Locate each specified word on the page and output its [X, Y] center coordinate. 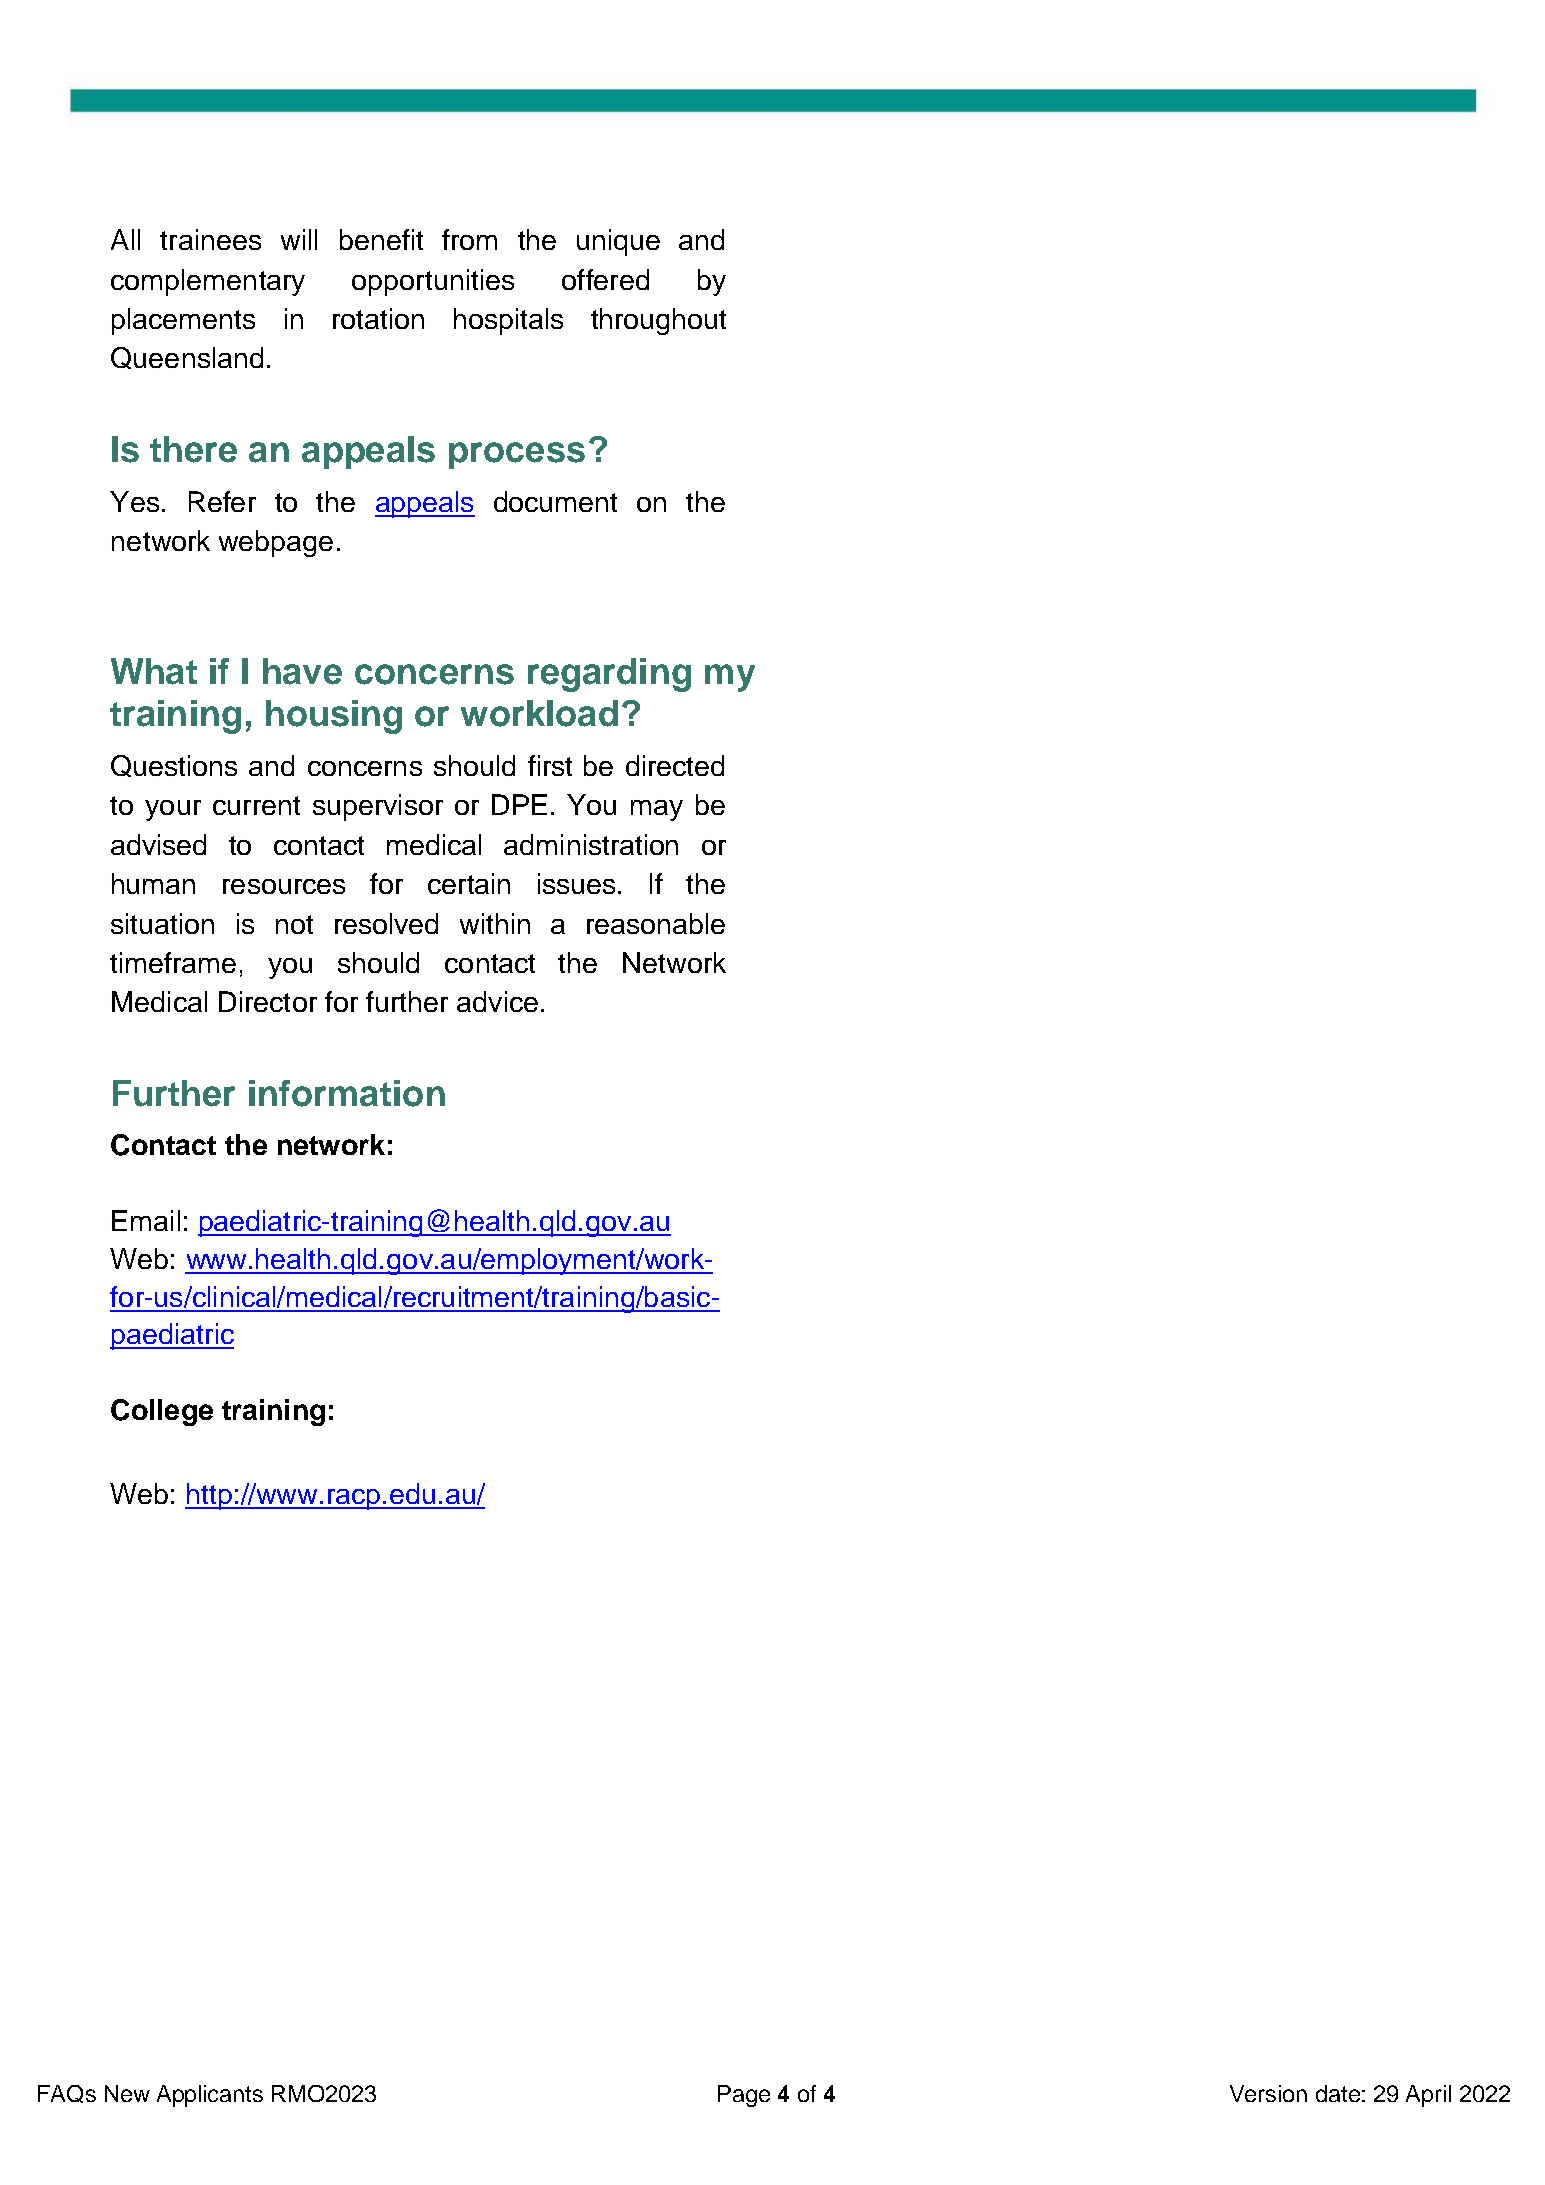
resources [284, 886]
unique [618, 242]
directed [675, 765]
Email [146, 1220]
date [1338, 2093]
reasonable [656, 923]
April [1428, 2096]
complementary [208, 282]
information [347, 1093]
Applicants [210, 2096]
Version [1268, 2093]
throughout [658, 321]
